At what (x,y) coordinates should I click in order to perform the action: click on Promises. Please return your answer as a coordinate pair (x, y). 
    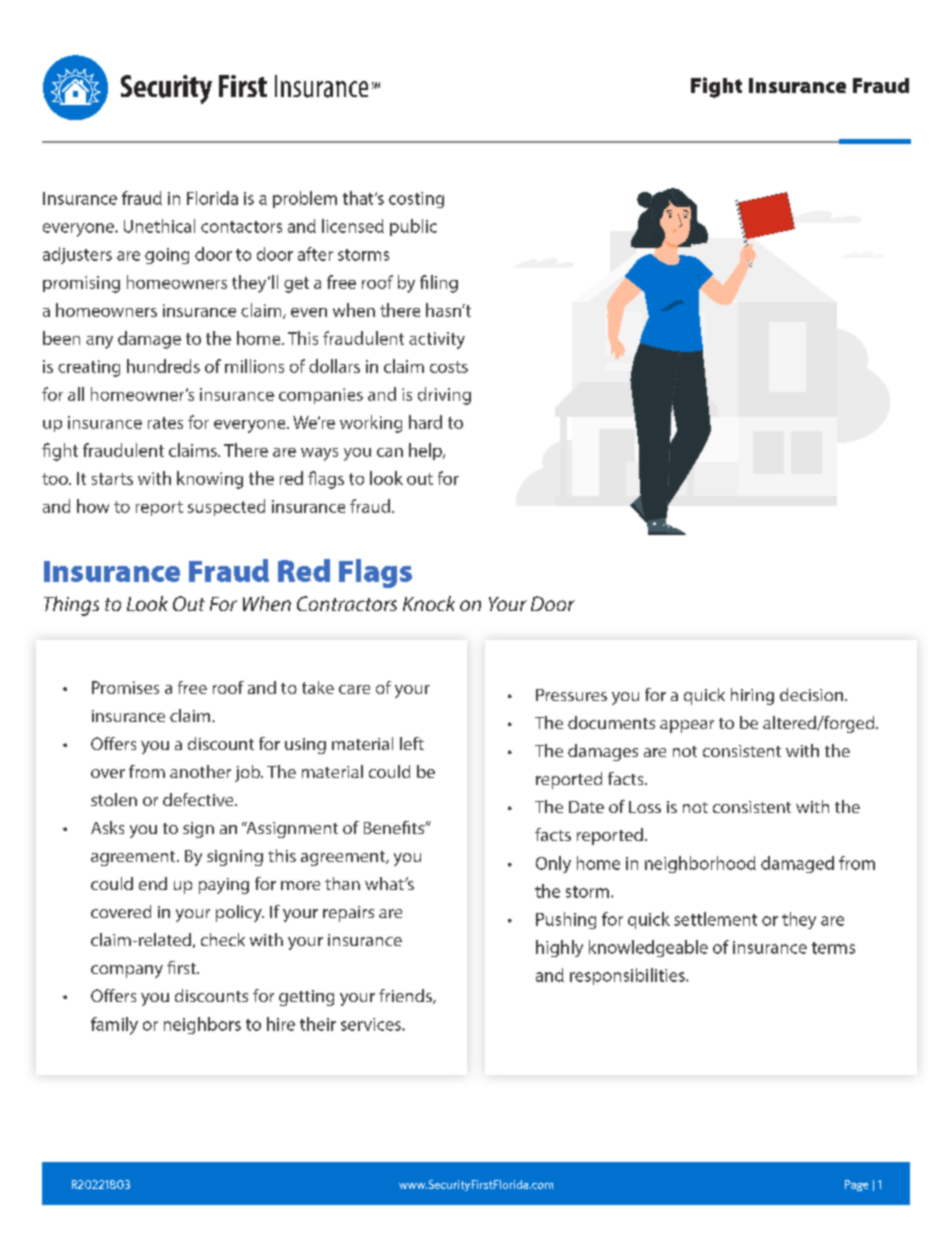
    Looking at the image, I should click on (125, 687).
